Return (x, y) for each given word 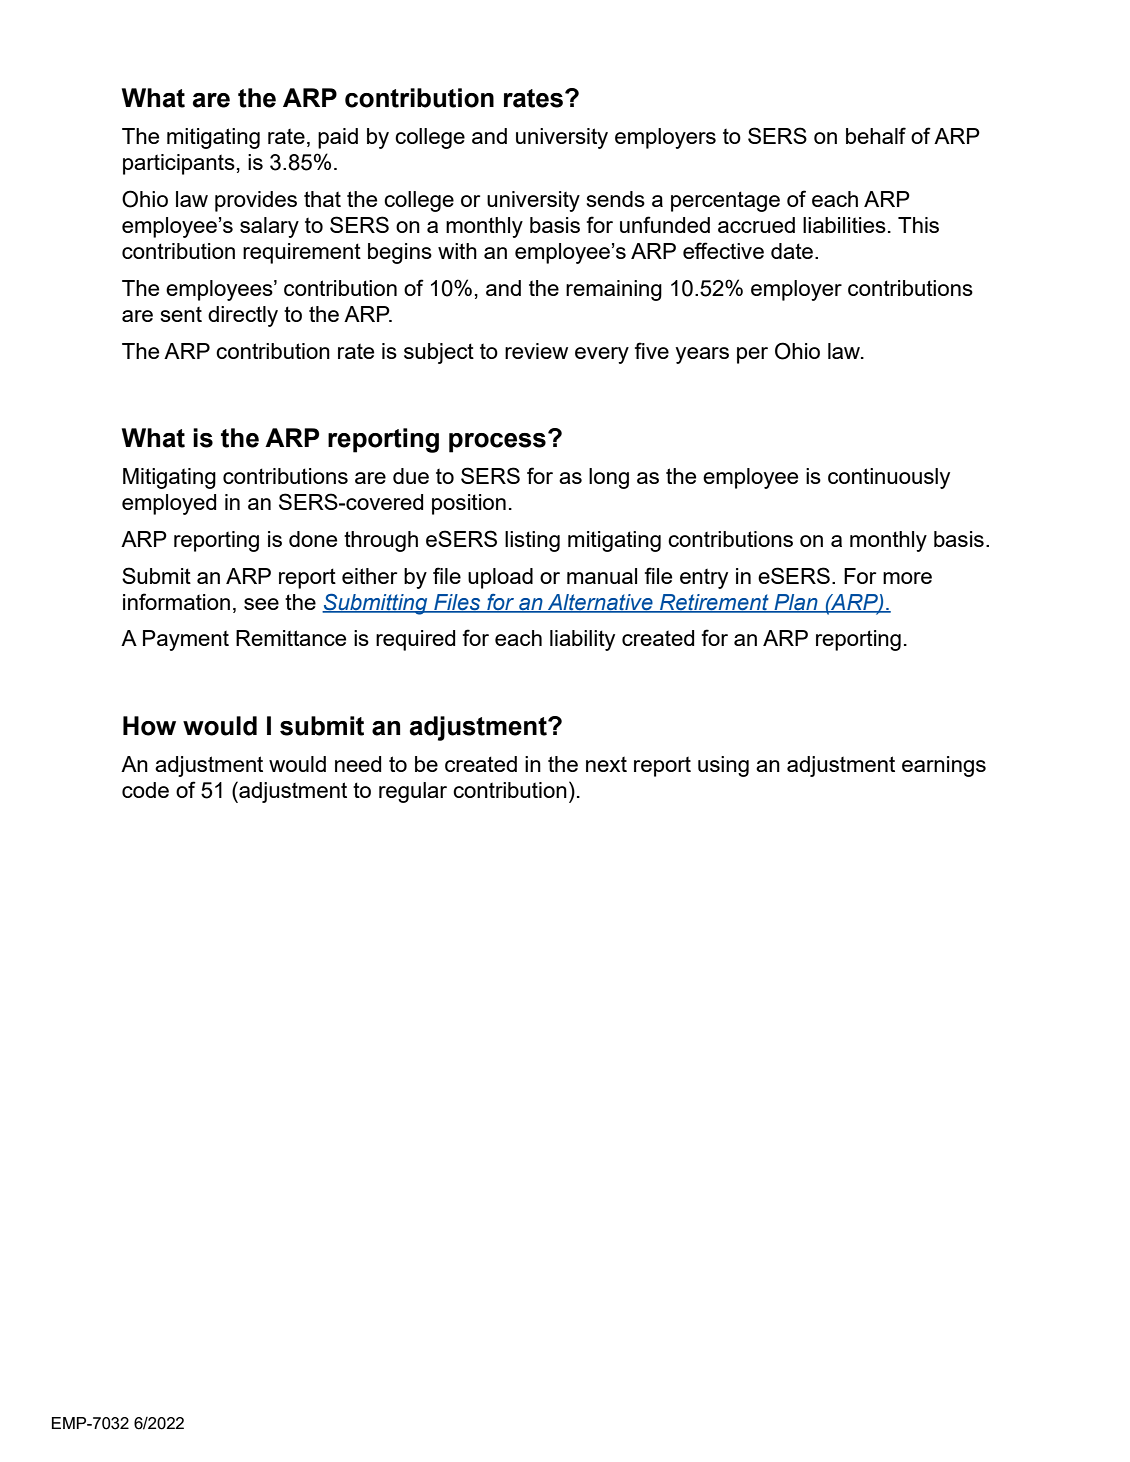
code (145, 790)
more (907, 578)
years (702, 355)
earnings (944, 766)
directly (243, 316)
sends (616, 199)
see (261, 604)
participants (179, 164)
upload (500, 578)
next (606, 764)
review (536, 351)
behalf (876, 135)
